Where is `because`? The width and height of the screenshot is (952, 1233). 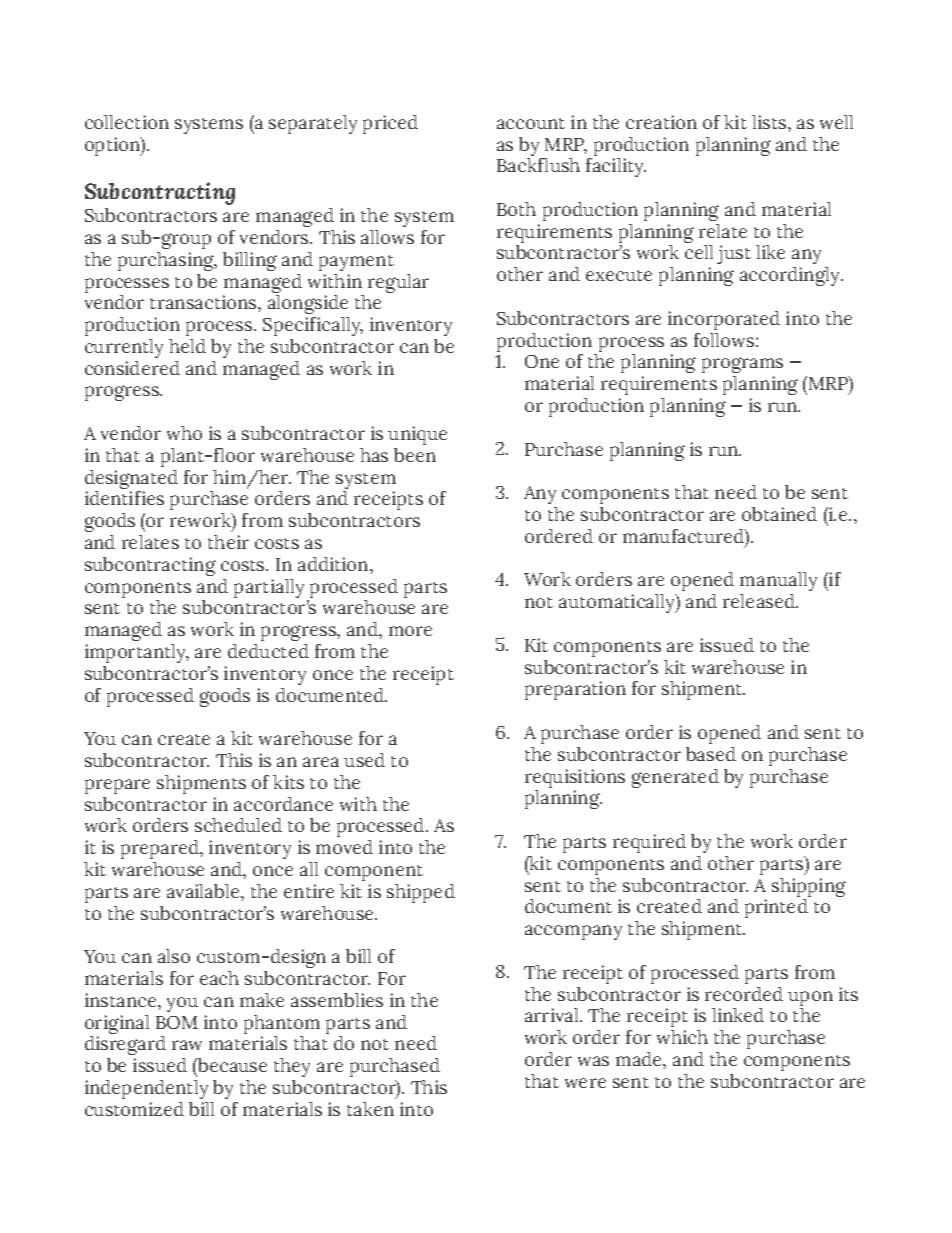 because is located at coordinates (231, 1065).
